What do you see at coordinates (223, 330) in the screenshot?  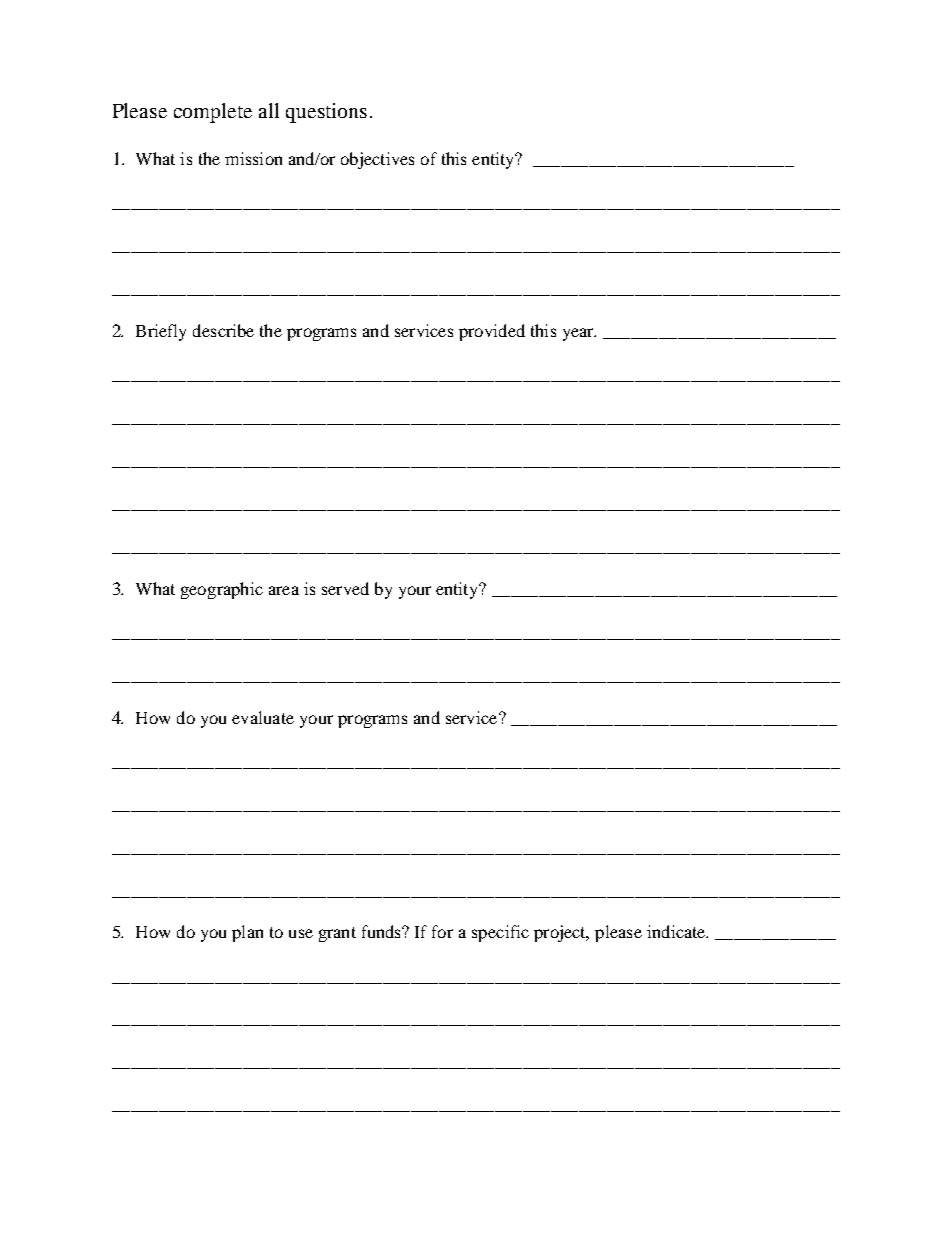 I see `describe` at bounding box center [223, 330].
